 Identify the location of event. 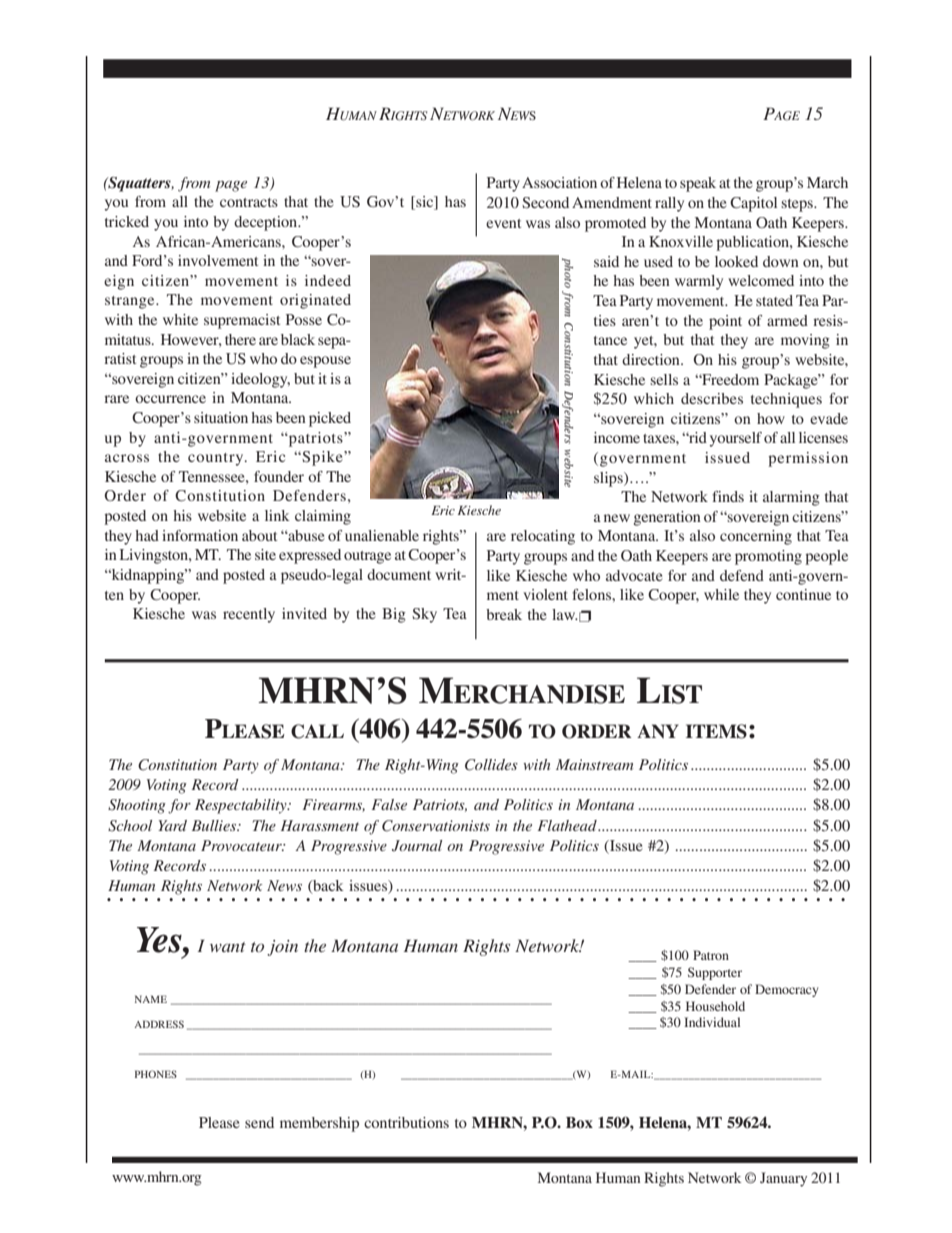
(503, 223).
